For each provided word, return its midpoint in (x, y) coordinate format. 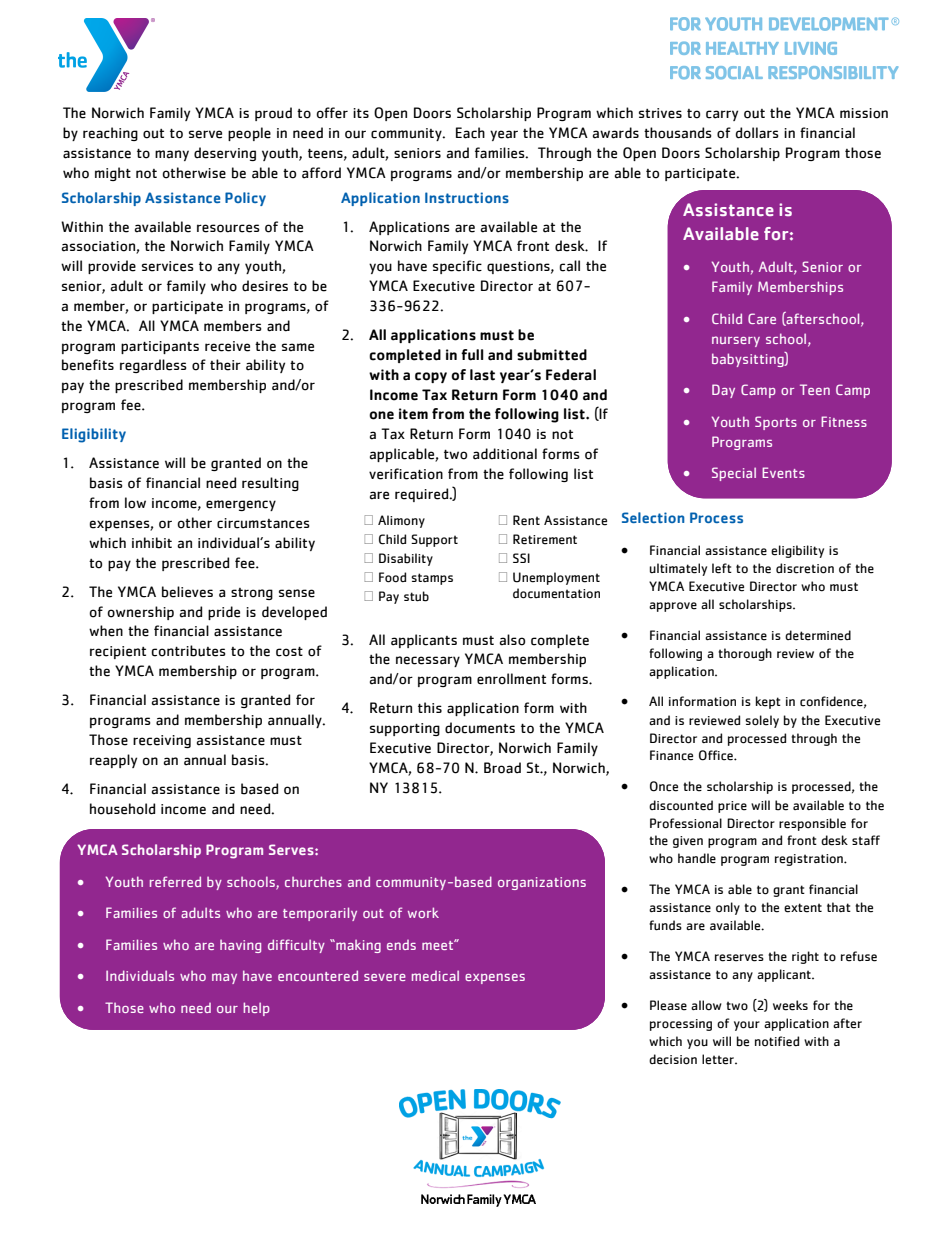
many (172, 155)
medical (435, 975)
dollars (757, 133)
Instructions (467, 197)
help (256, 1009)
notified (777, 1041)
